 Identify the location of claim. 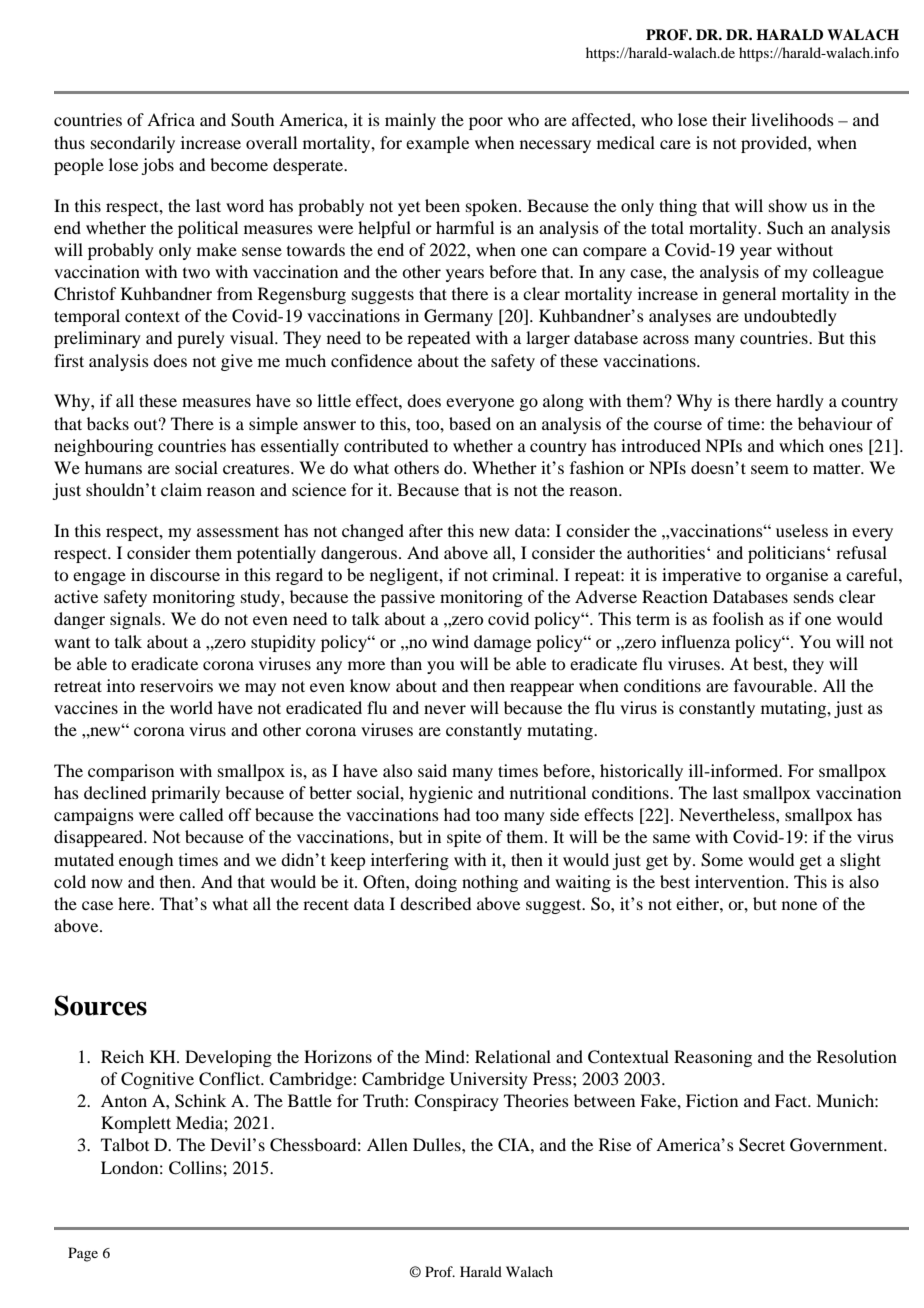
(181, 489).
